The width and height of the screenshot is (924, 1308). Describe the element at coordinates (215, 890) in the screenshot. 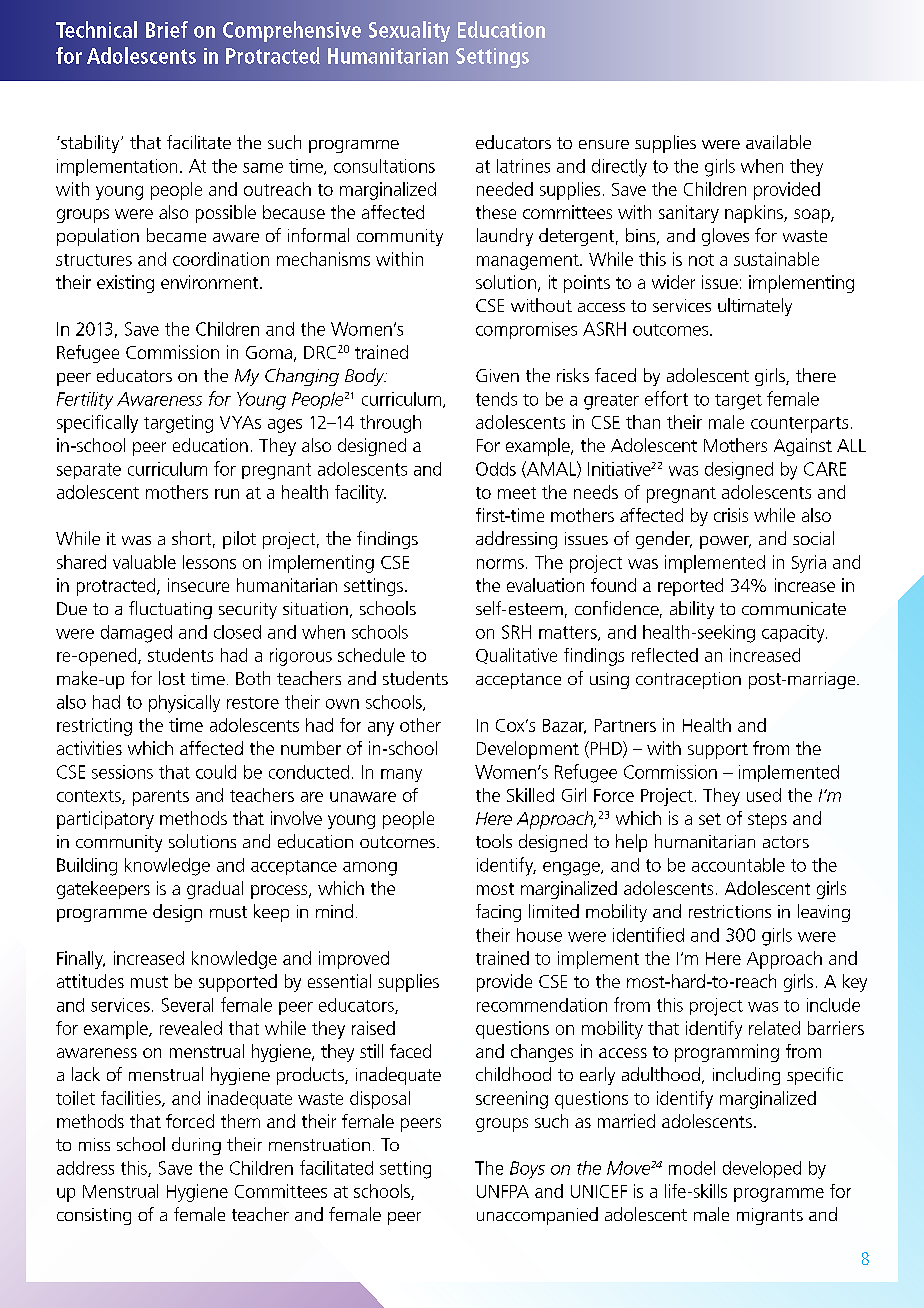

I see `gradual` at that location.
